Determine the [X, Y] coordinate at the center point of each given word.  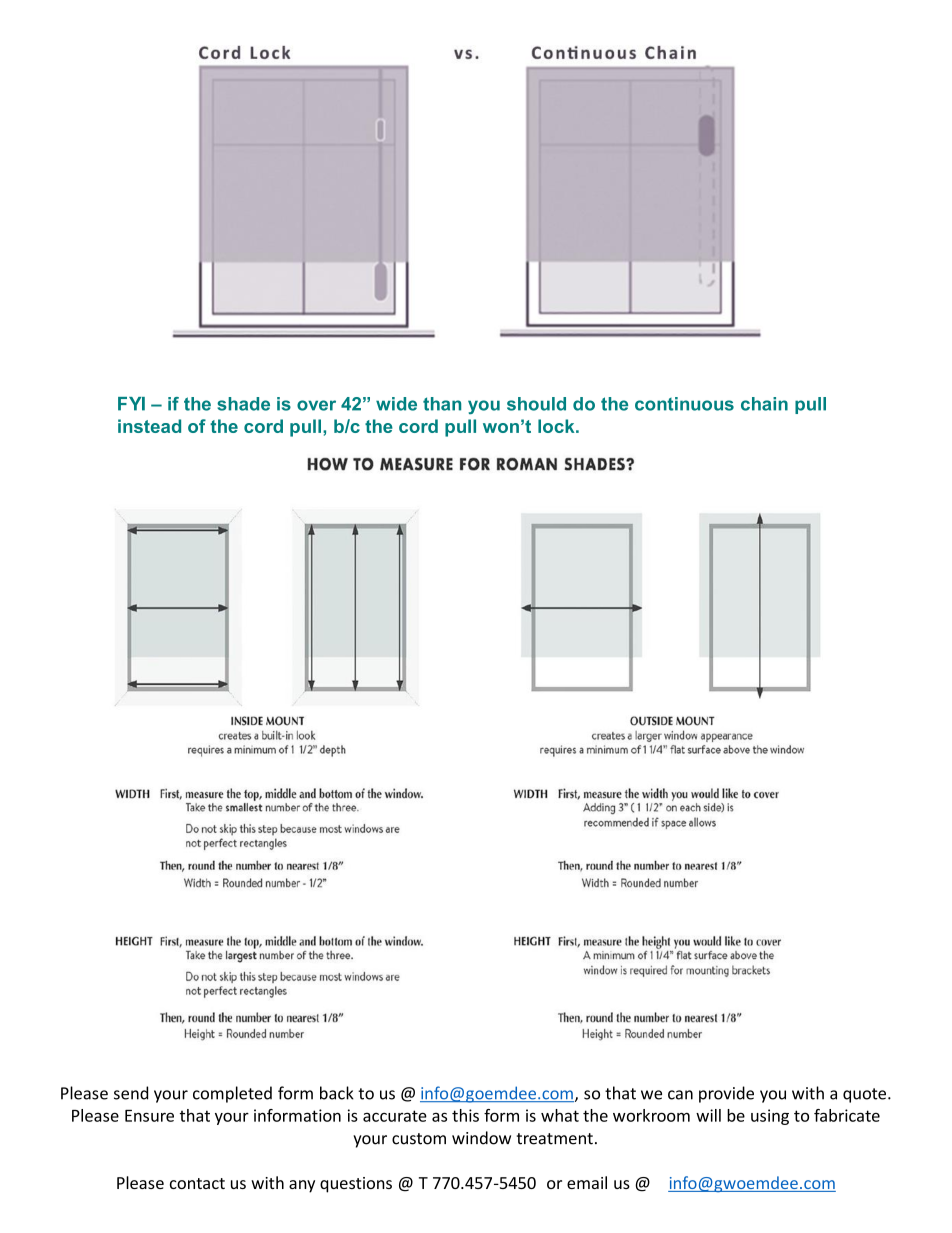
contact [197, 1183]
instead [149, 426]
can [680, 1095]
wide [396, 404]
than [442, 404]
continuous [684, 404]
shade [243, 404]
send [131, 1093]
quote [866, 1095]
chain [764, 404]
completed [232, 1094]
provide [726, 1094]
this [465, 1115]
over [316, 405]
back [337, 1093]
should [536, 404]
